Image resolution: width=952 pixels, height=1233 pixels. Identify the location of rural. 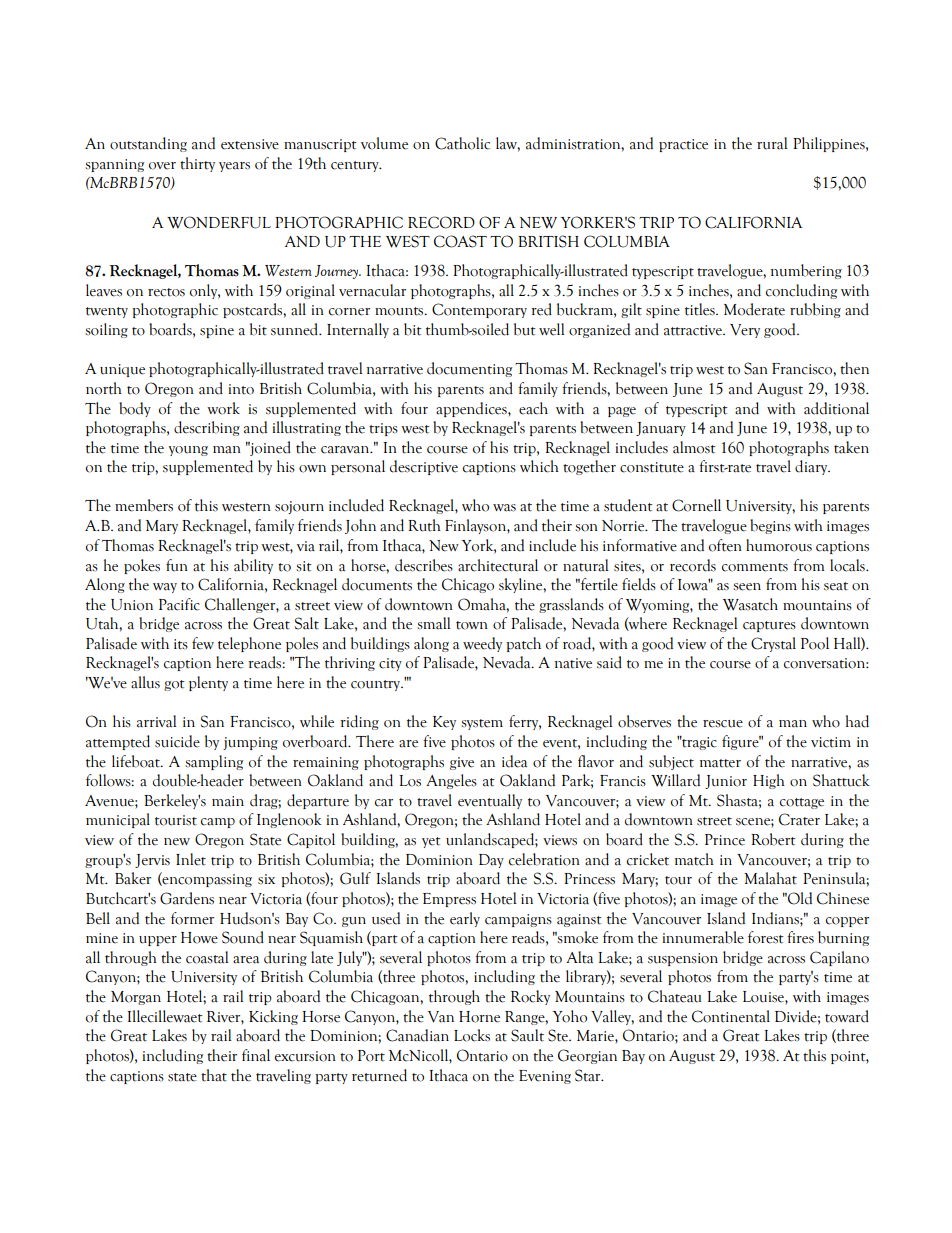
(772, 143).
